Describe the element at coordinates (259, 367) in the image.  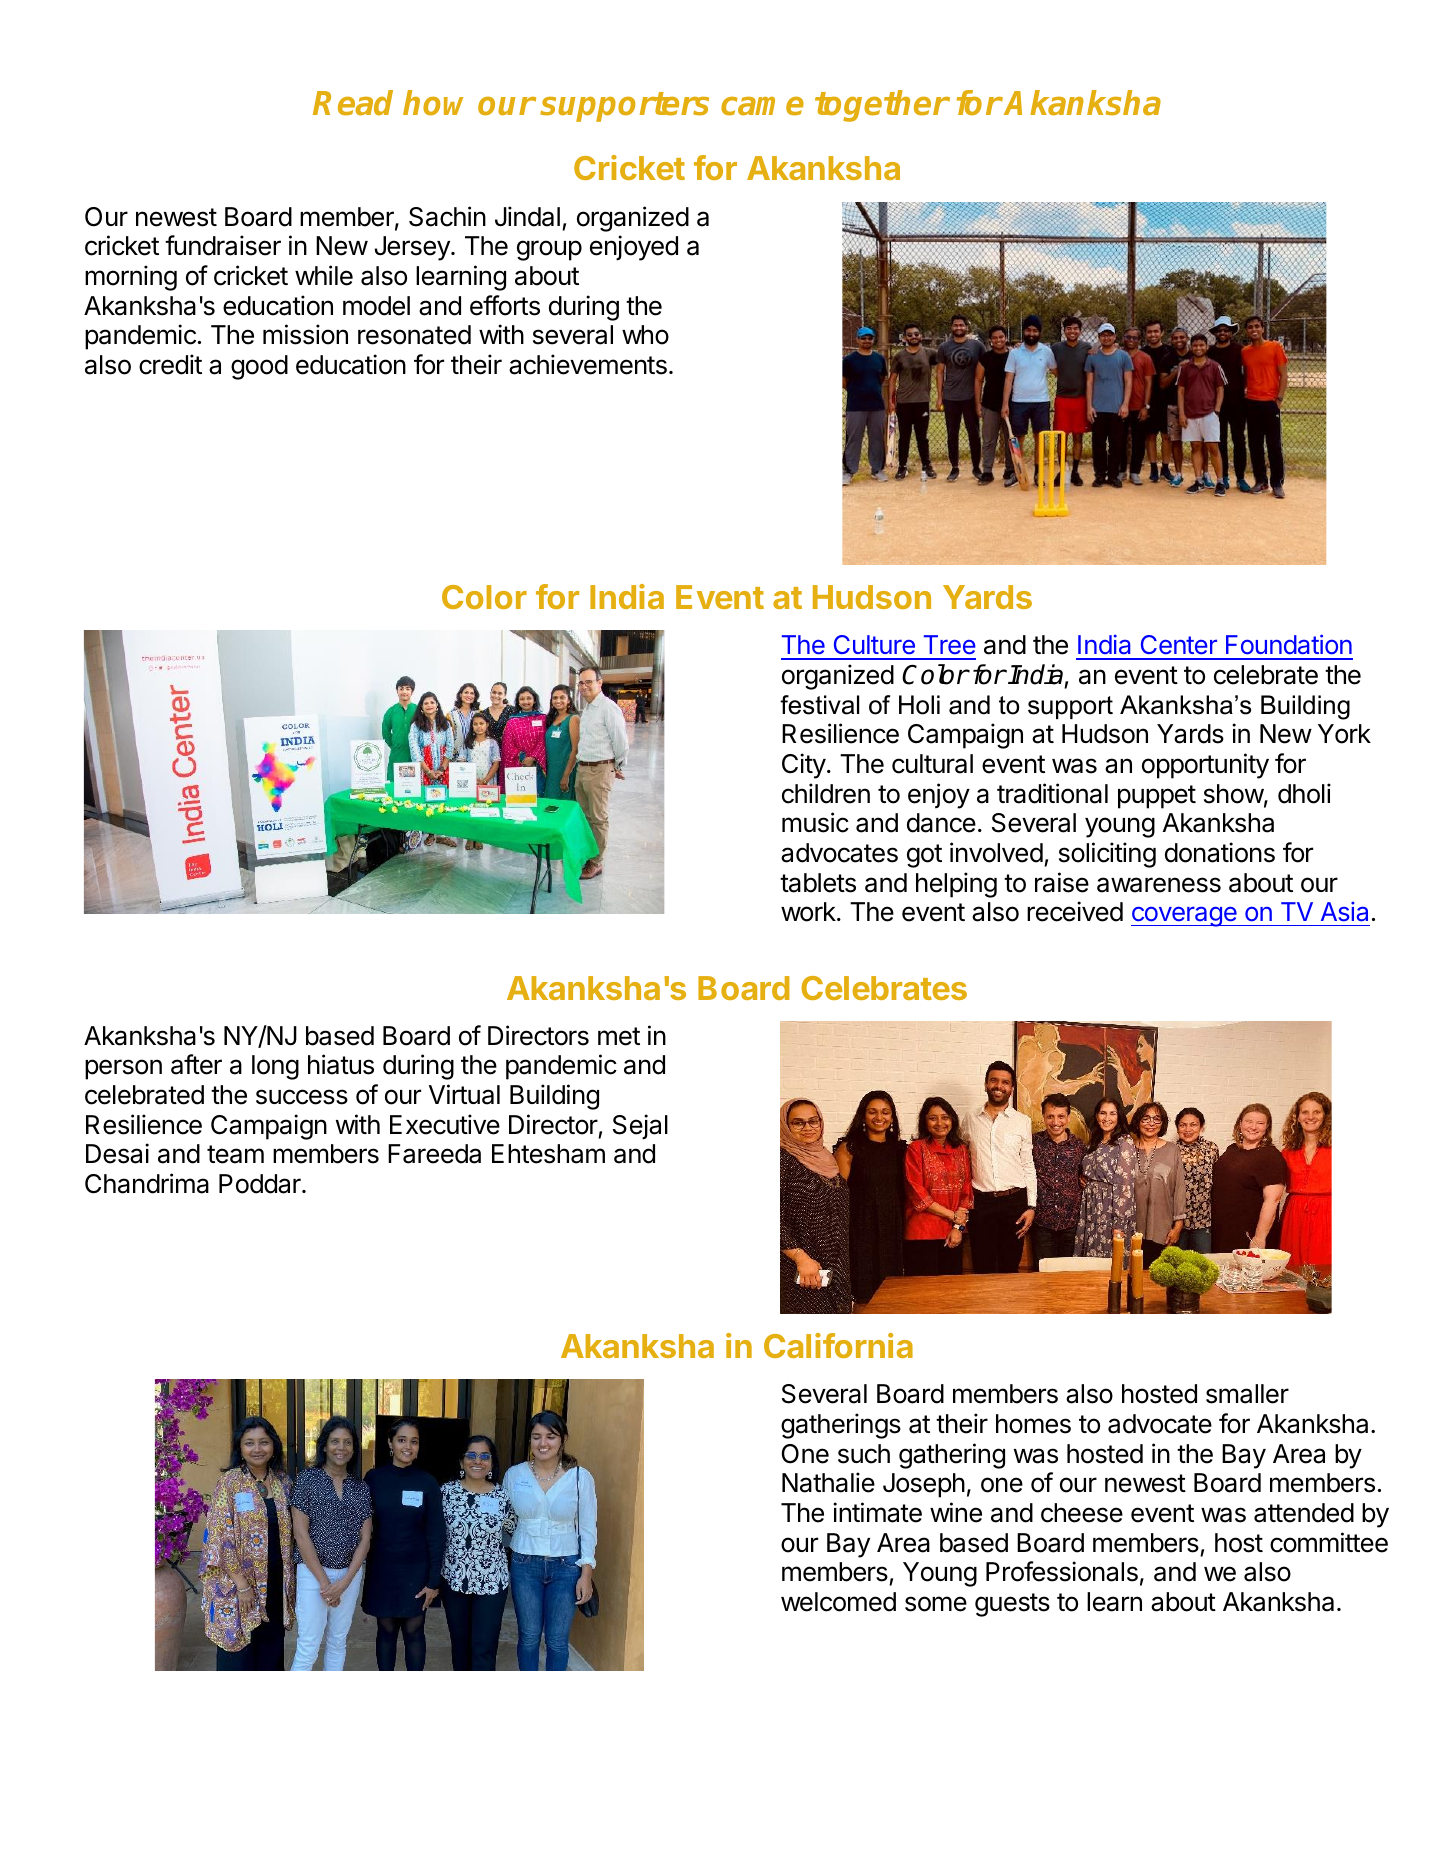
I see `good` at that location.
